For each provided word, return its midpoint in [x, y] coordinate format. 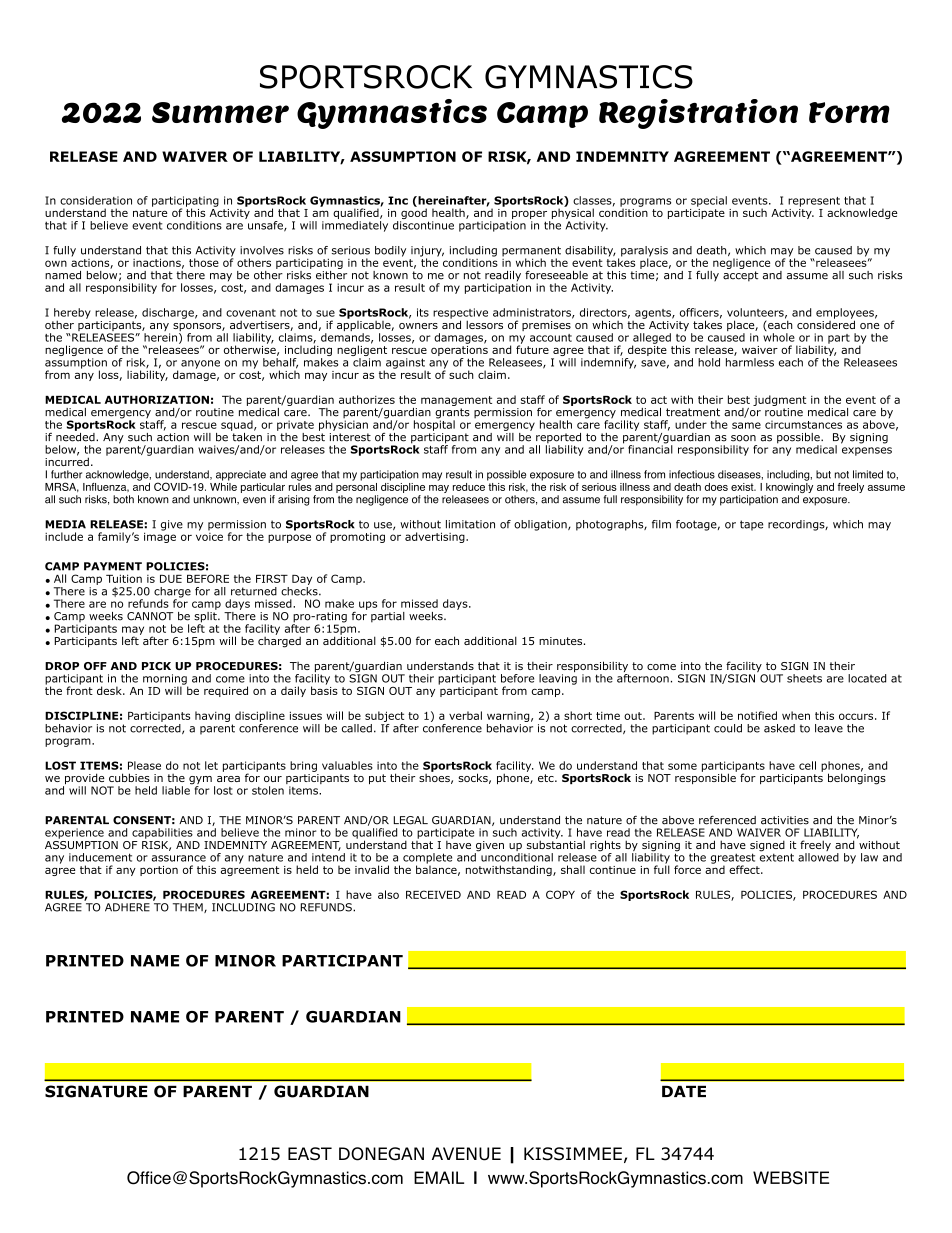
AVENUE [466, 1154]
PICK [156, 666]
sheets [804, 678]
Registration [698, 114]
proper [530, 216]
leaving [558, 679]
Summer [220, 112]
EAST [310, 1154]
